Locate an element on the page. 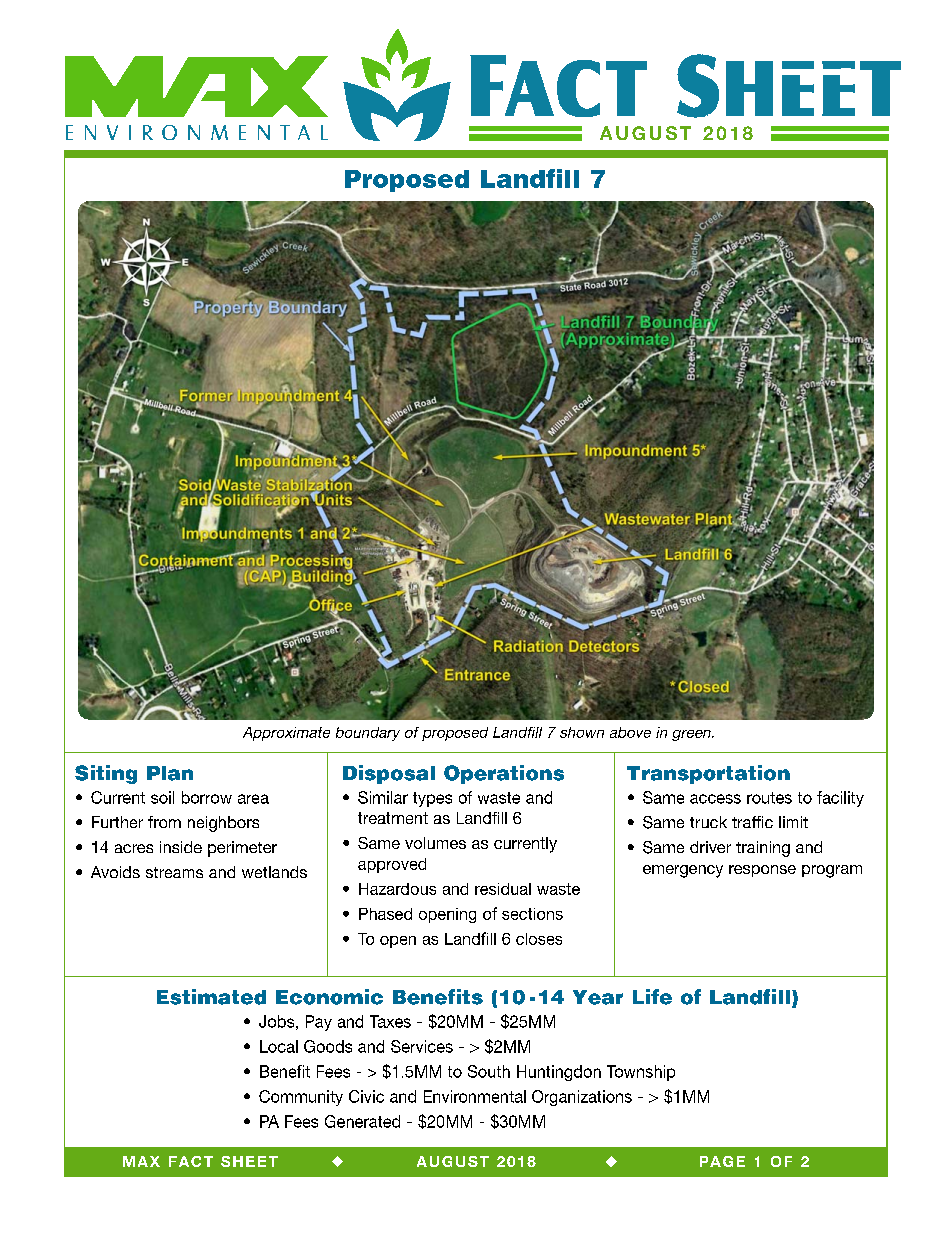 This page has height=1233, width=952. Life is located at coordinates (652, 997).
